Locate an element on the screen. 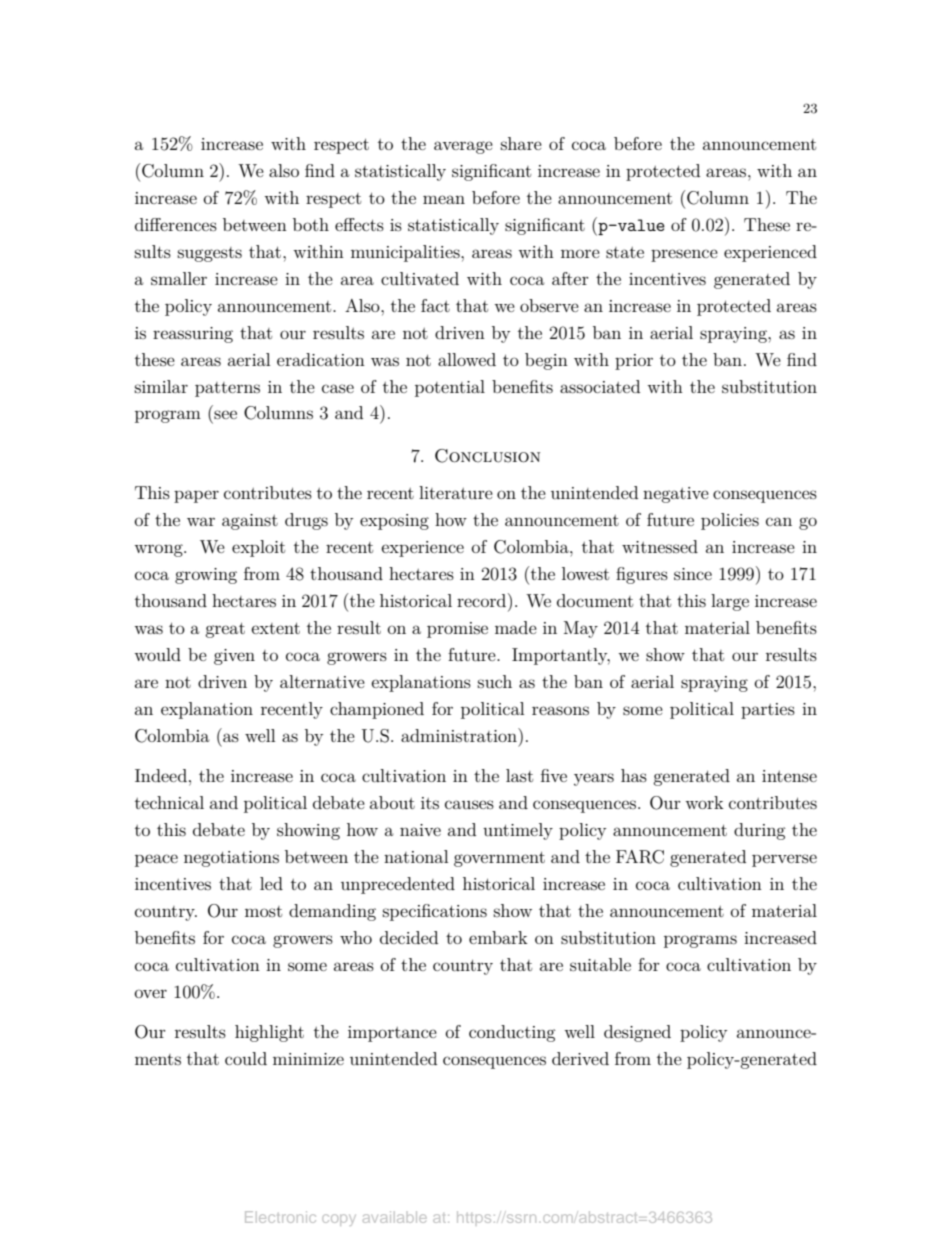 This screenshot has height=1233, width=952. differences is located at coordinates (176, 224).
